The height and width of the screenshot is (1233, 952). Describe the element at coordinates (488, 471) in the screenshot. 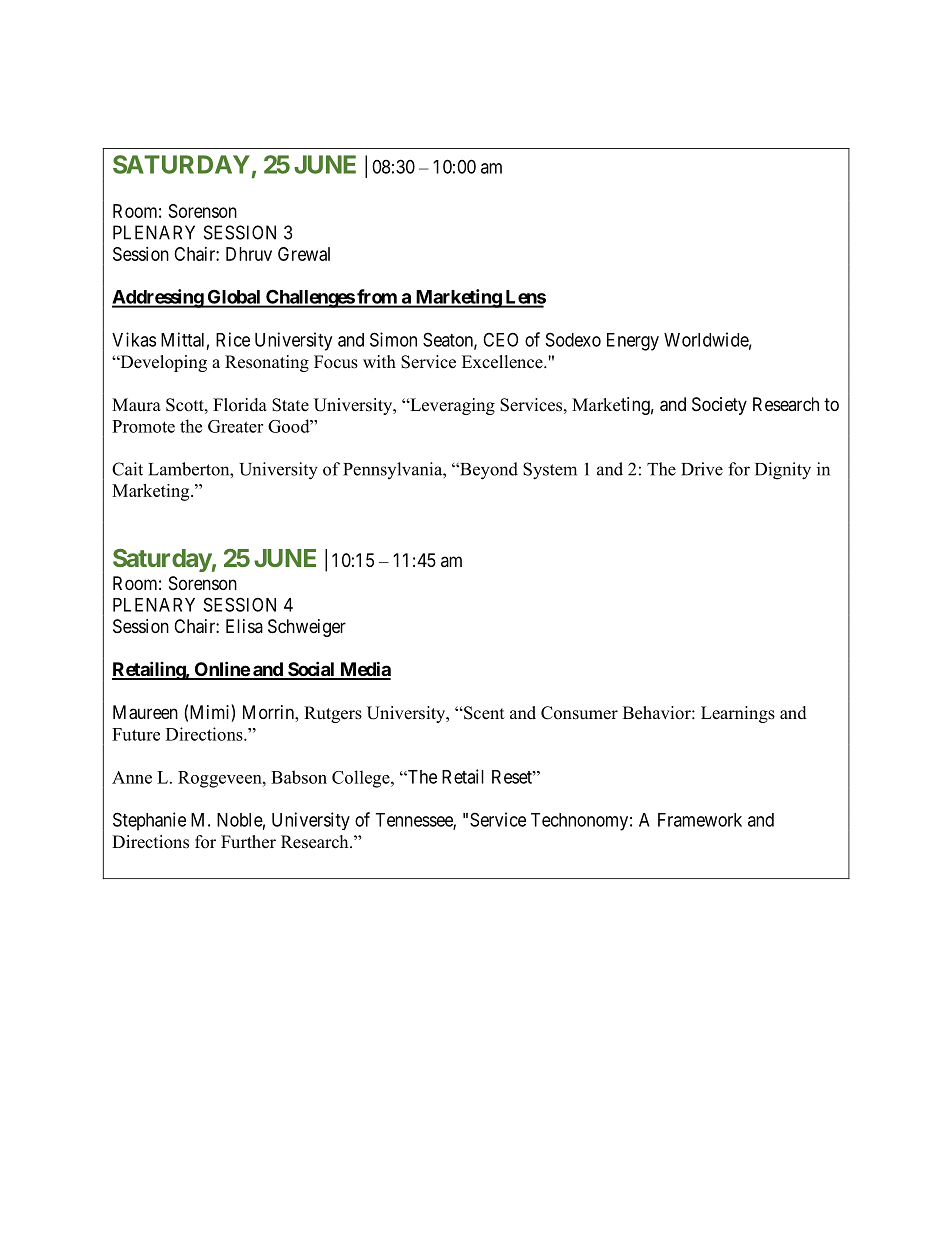

I see `Beyond` at that location.
